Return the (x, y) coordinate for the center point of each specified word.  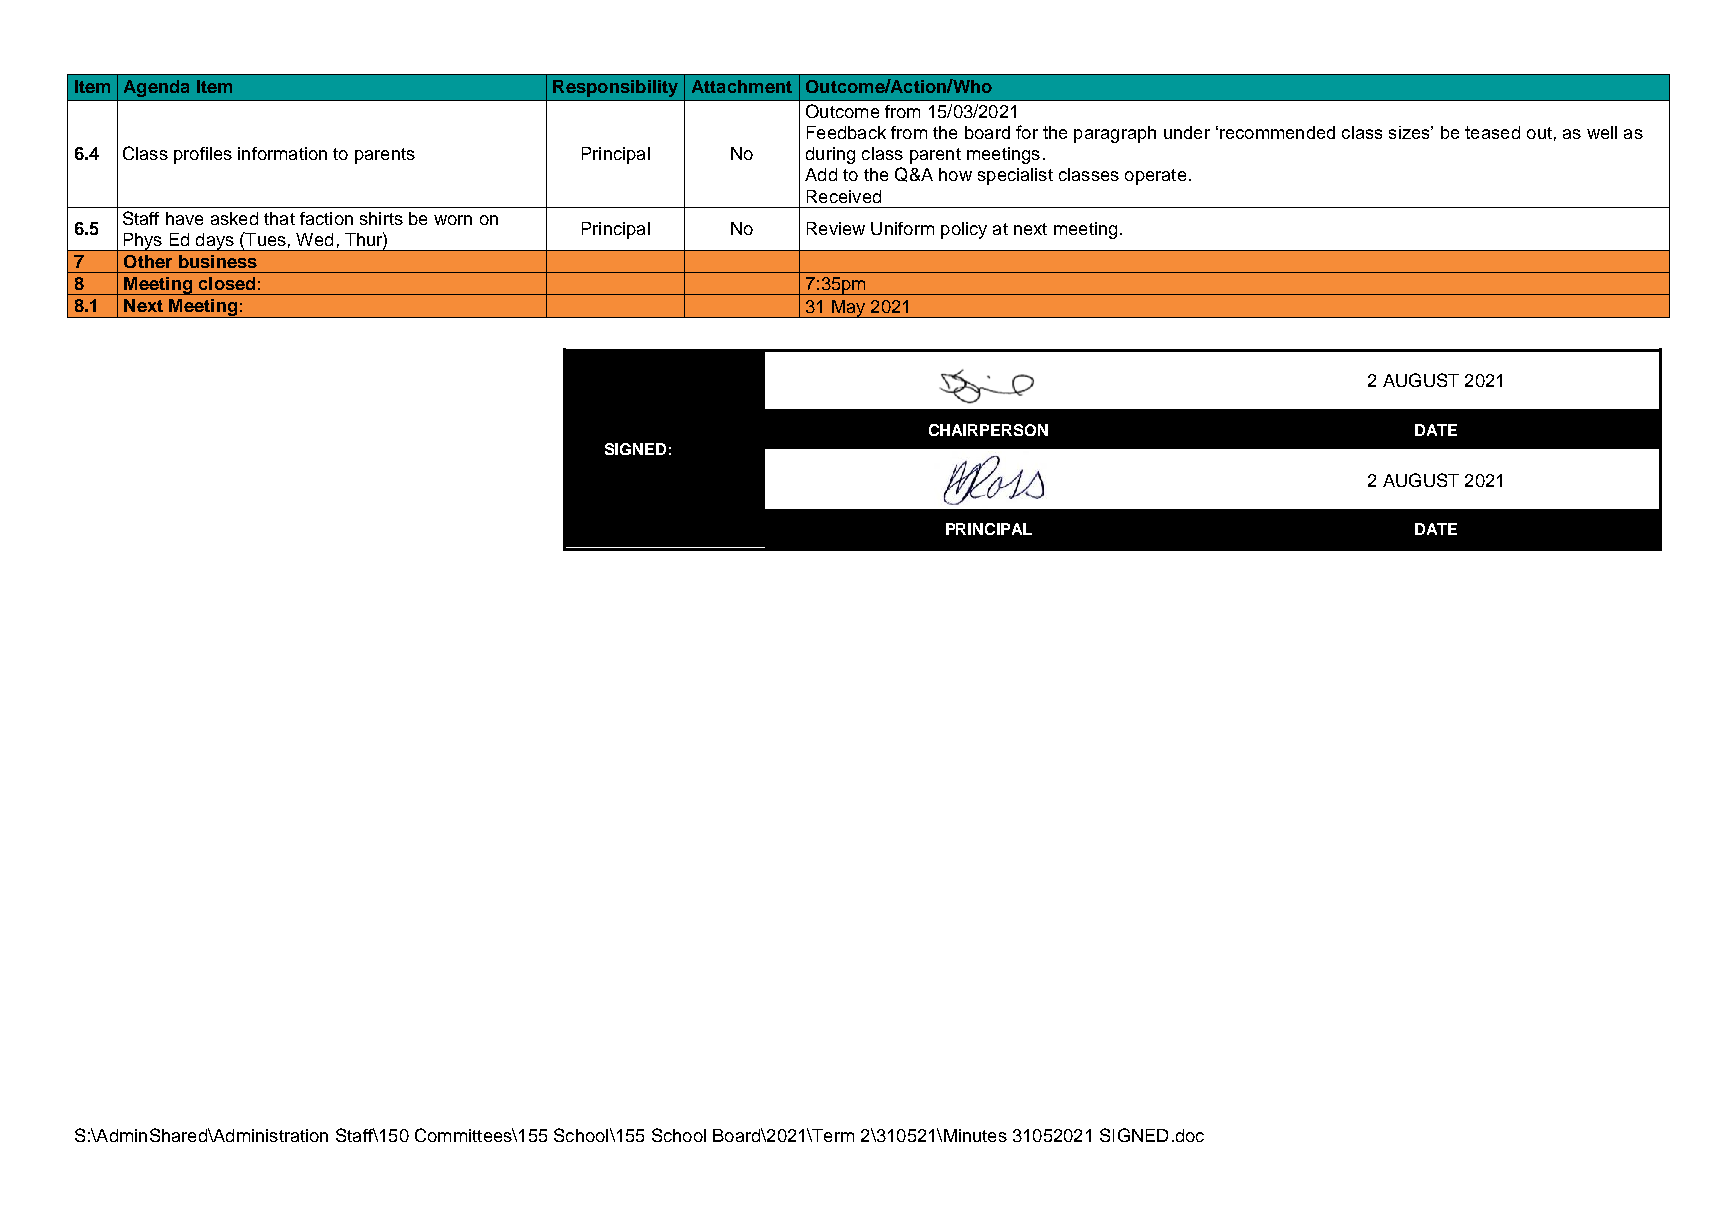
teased (1492, 132)
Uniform (902, 228)
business (218, 261)
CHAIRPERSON (988, 430)
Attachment (742, 86)
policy (964, 230)
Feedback (846, 132)
